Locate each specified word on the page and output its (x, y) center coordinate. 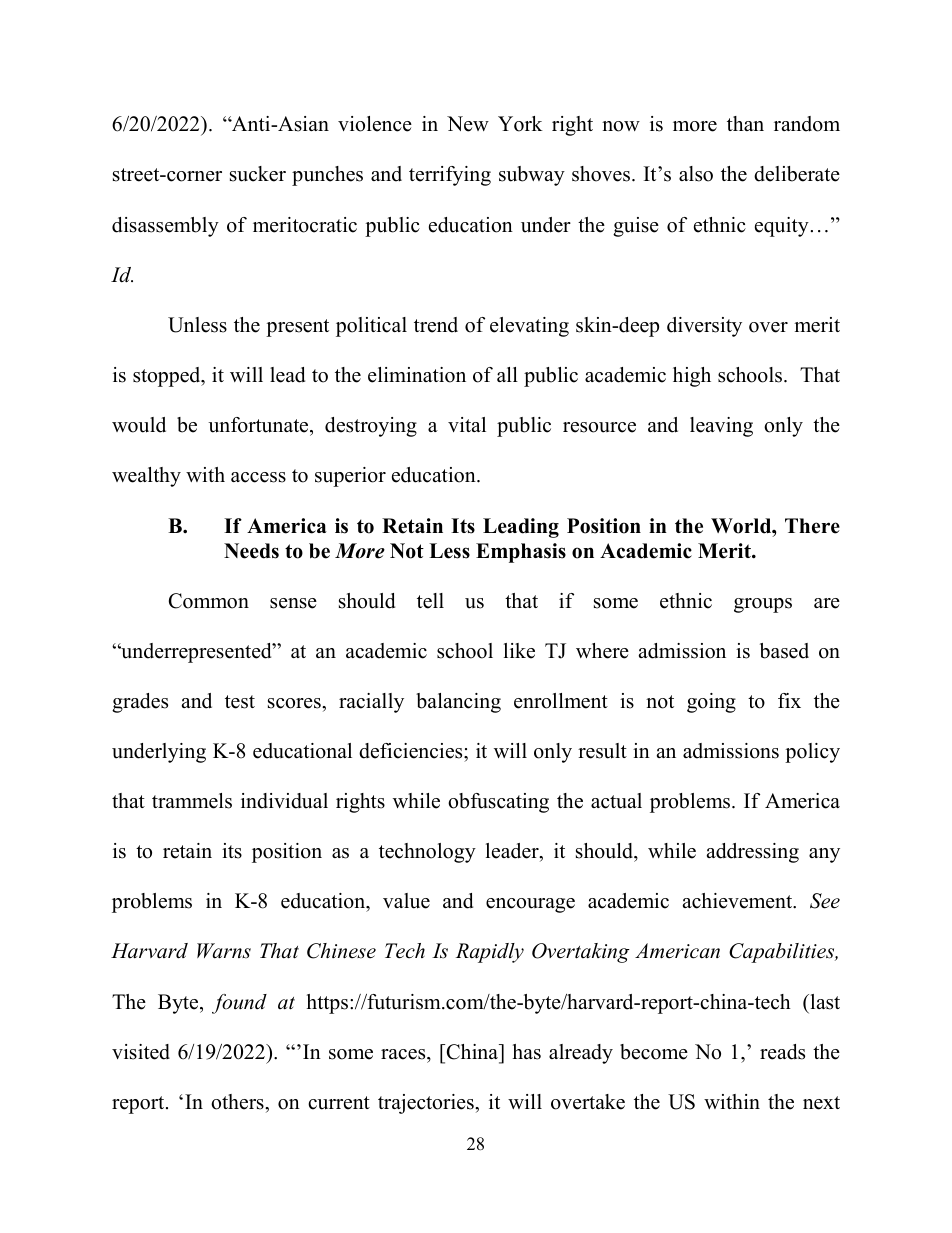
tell (430, 601)
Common (209, 601)
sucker (258, 174)
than (745, 123)
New (468, 124)
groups (763, 605)
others (238, 1102)
